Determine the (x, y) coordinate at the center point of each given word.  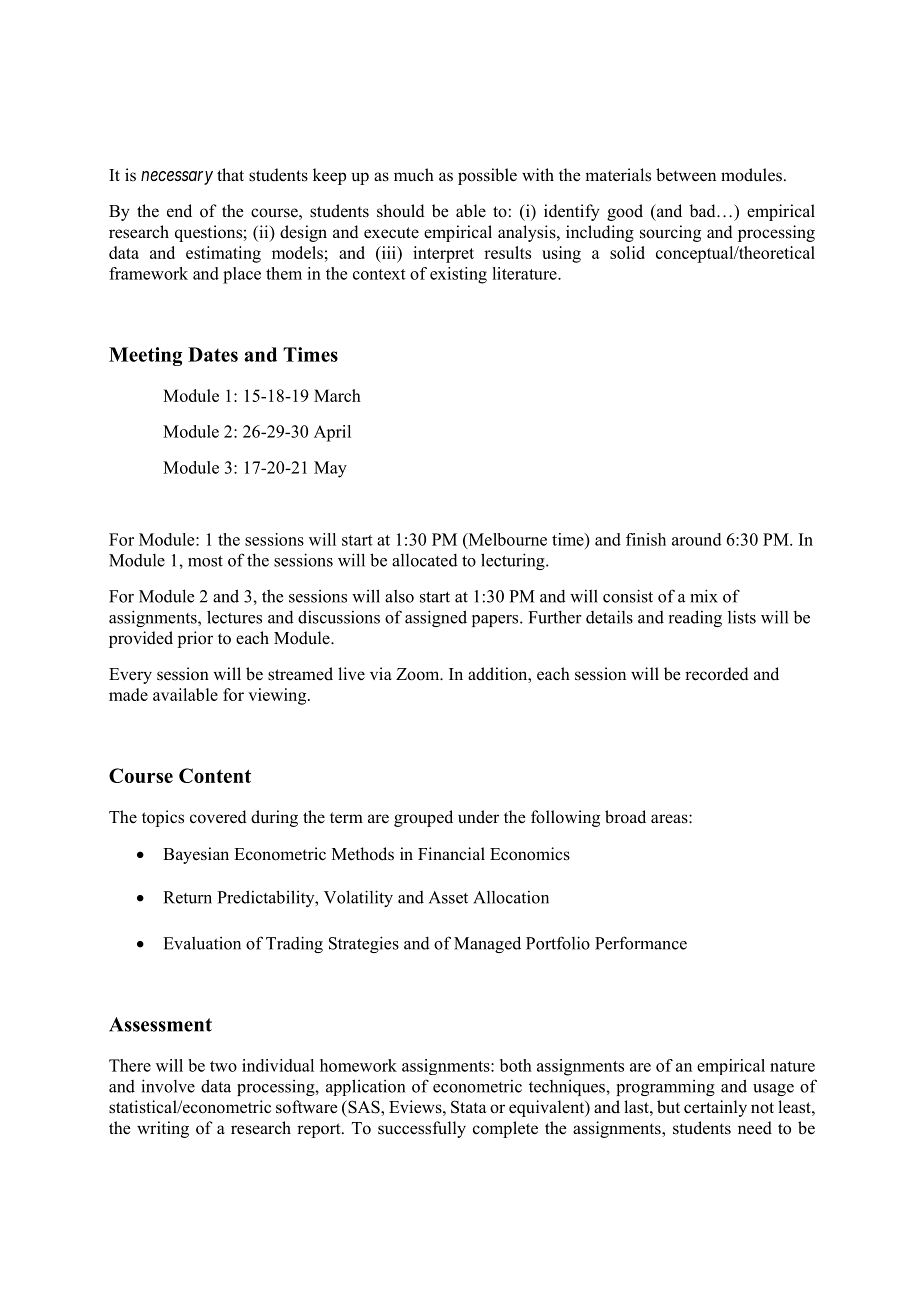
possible (487, 176)
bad (703, 211)
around (697, 539)
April (332, 433)
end (179, 211)
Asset (448, 897)
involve (168, 1086)
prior (195, 639)
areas (670, 819)
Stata (469, 1107)
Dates (213, 354)
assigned (436, 618)
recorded (717, 674)
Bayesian (196, 855)
